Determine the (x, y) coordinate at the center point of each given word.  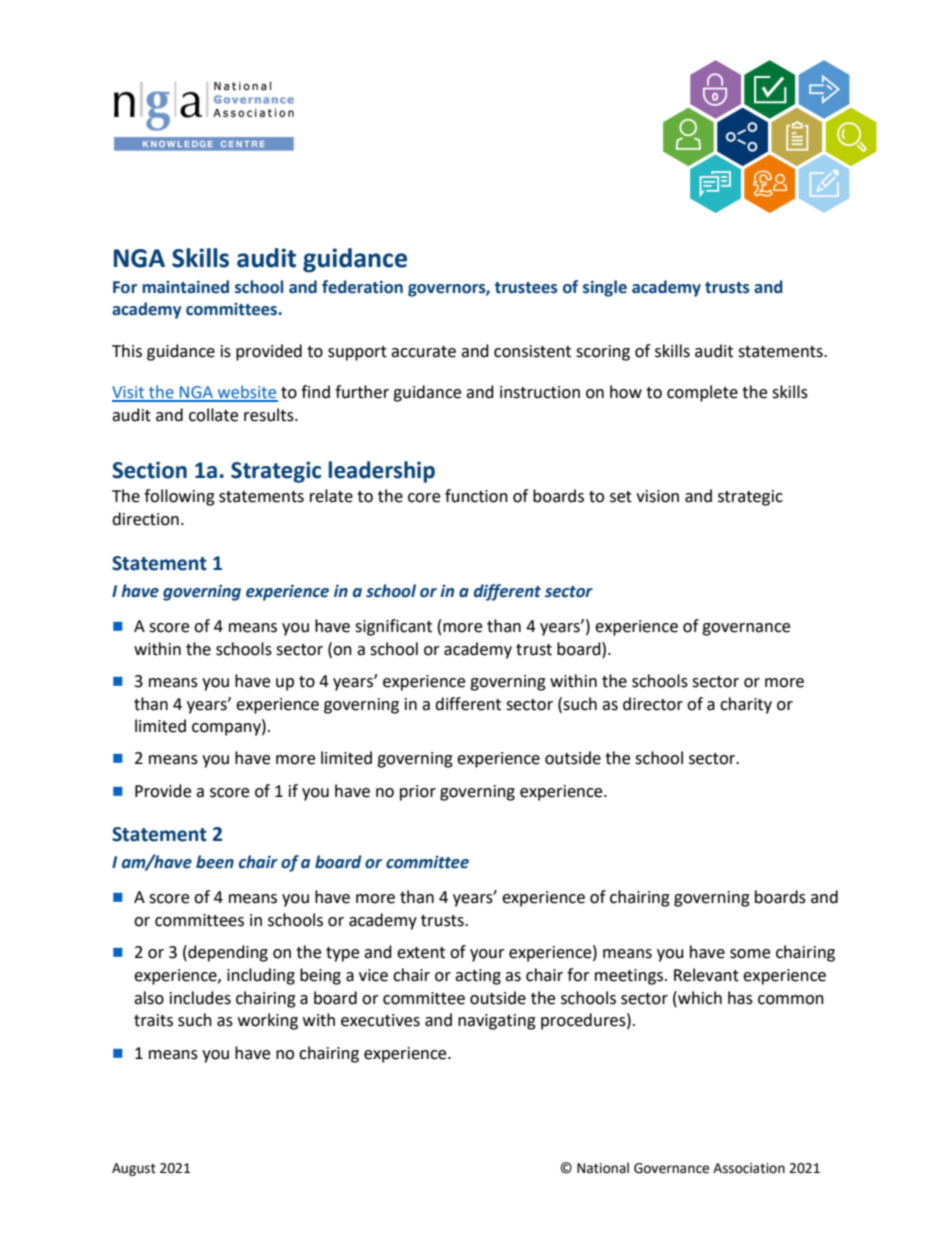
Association (749, 1168)
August (134, 1169)
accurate (423, 352)
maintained (185, 287)
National (603, 1168)
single (605, 288)
